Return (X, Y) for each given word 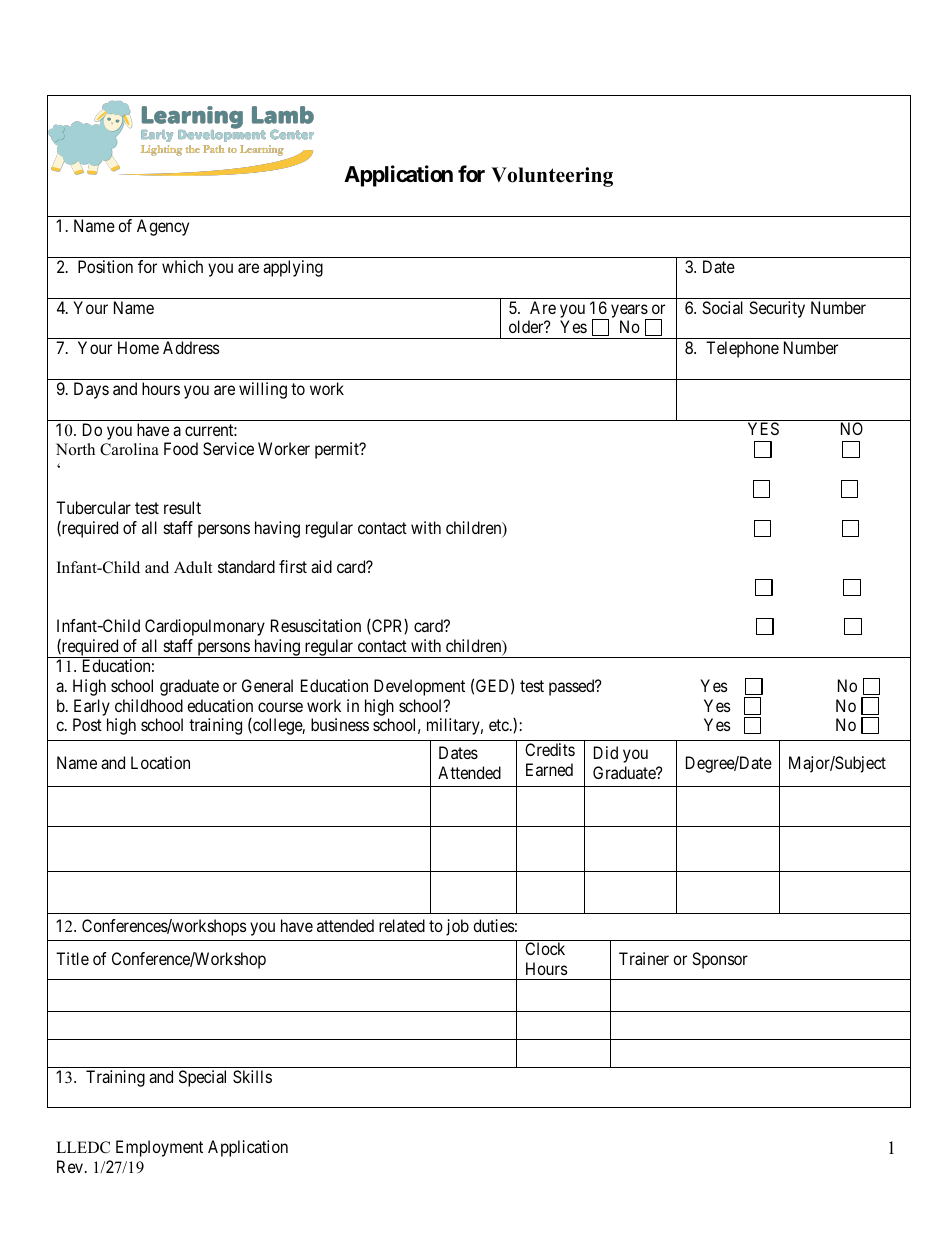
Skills (252, 1076)
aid (321, 566)
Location (160, 762)
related (402, 925)
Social (722, 307)
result (182, 507)
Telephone (742, 349)
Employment (159, 1148)
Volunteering (552, 177)
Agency (163, 227)
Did (606, 752)
